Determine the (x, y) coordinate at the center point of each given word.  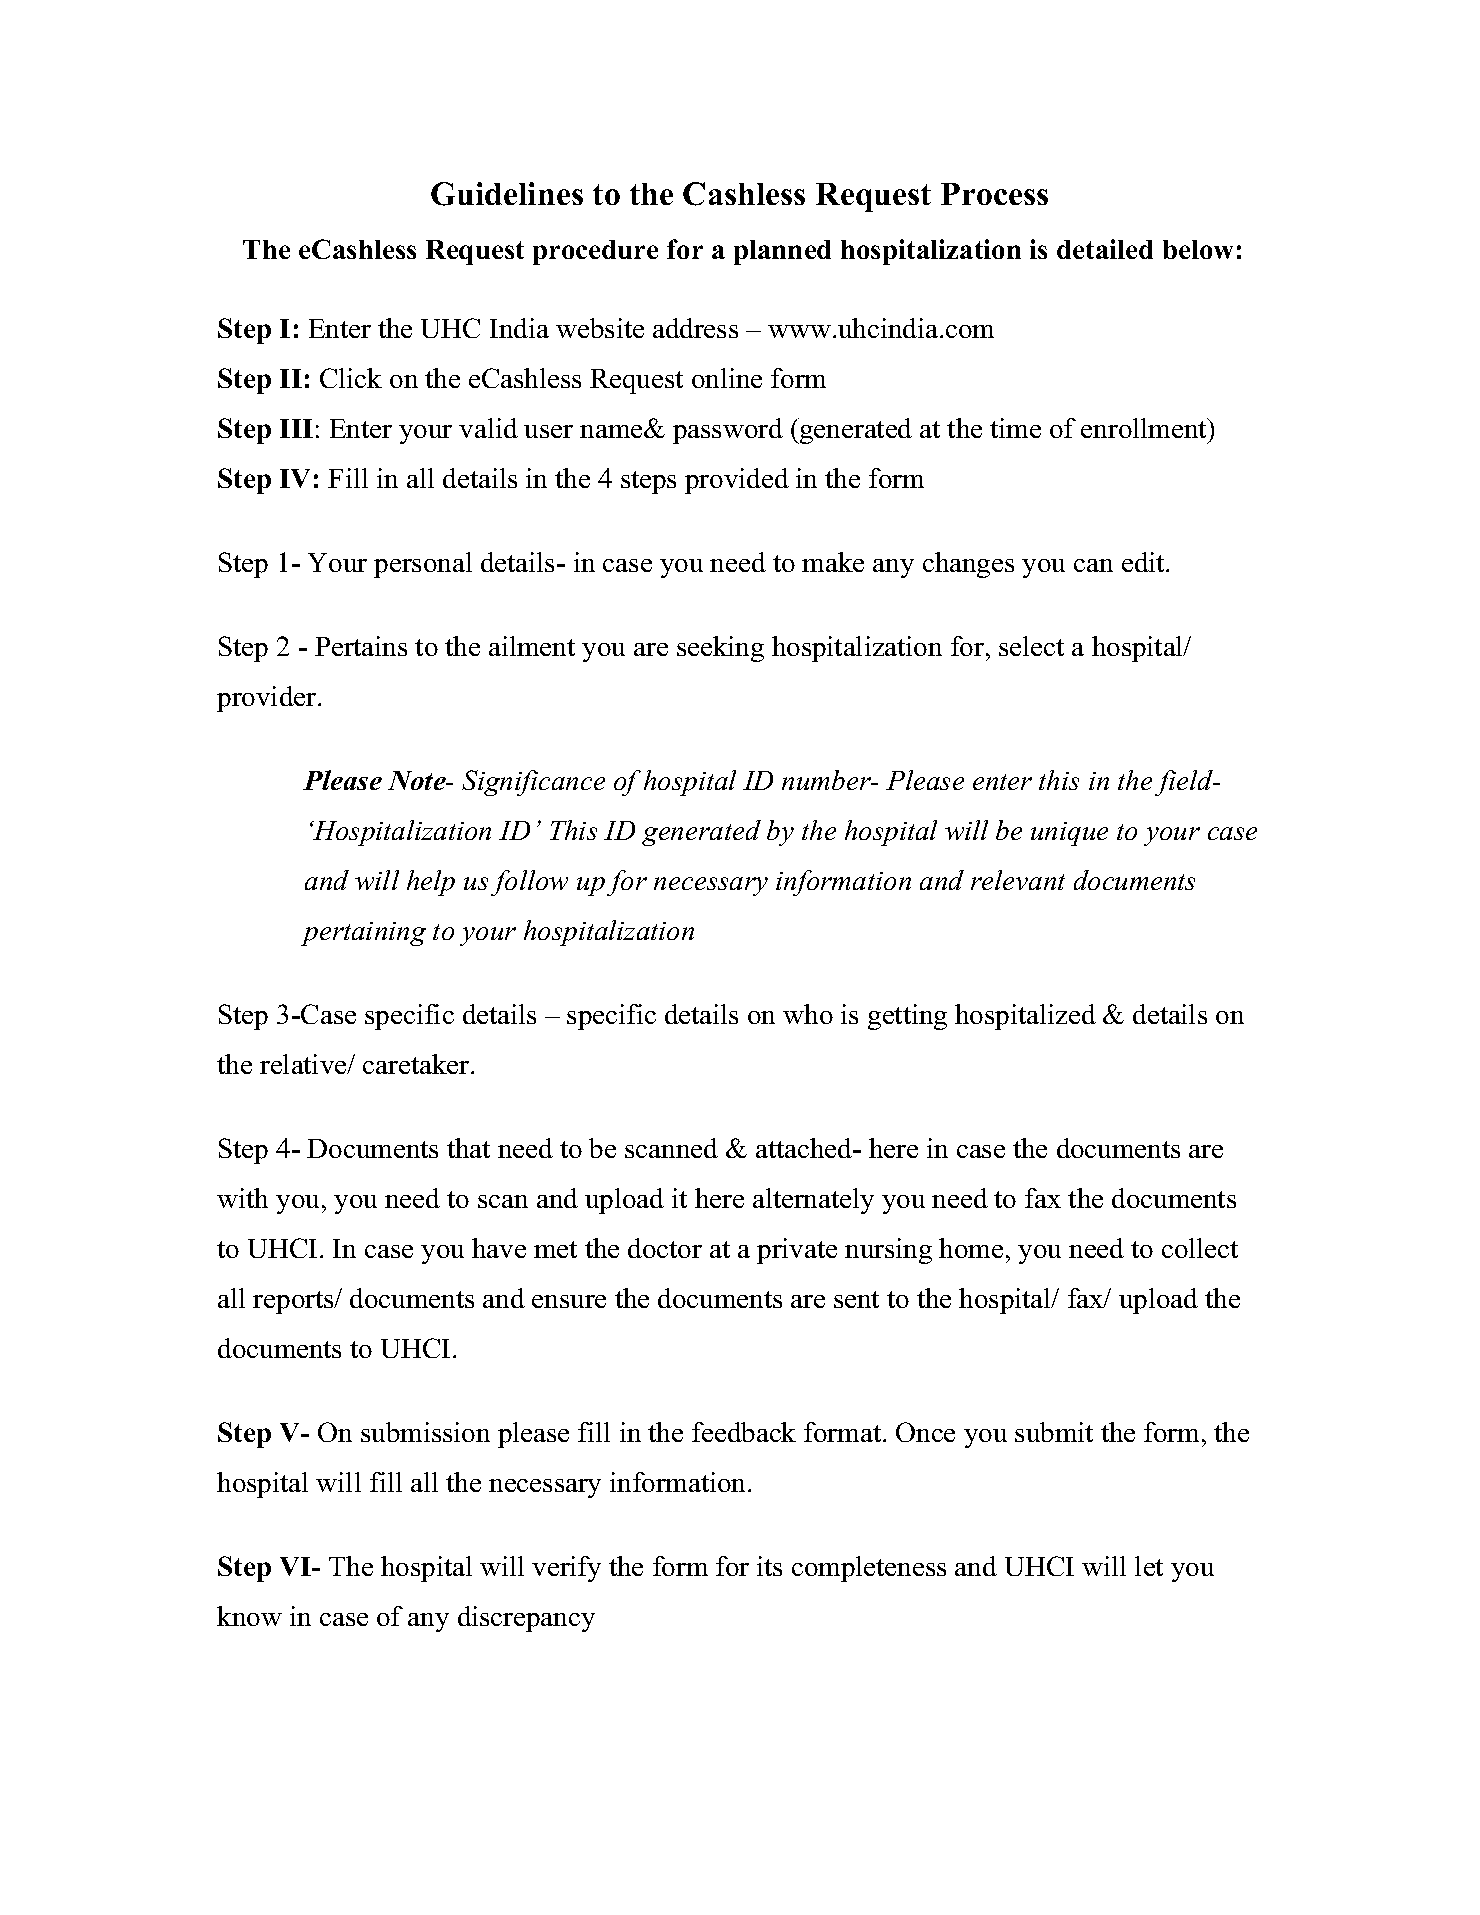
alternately (813, 1201)
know (249, 1616)
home (971, 1248)
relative (304, 1064)
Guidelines (507, 194)
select (1031, 646)
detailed (1105, 249)
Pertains (361, 646)
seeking (720, 649)
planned (782, 252)
